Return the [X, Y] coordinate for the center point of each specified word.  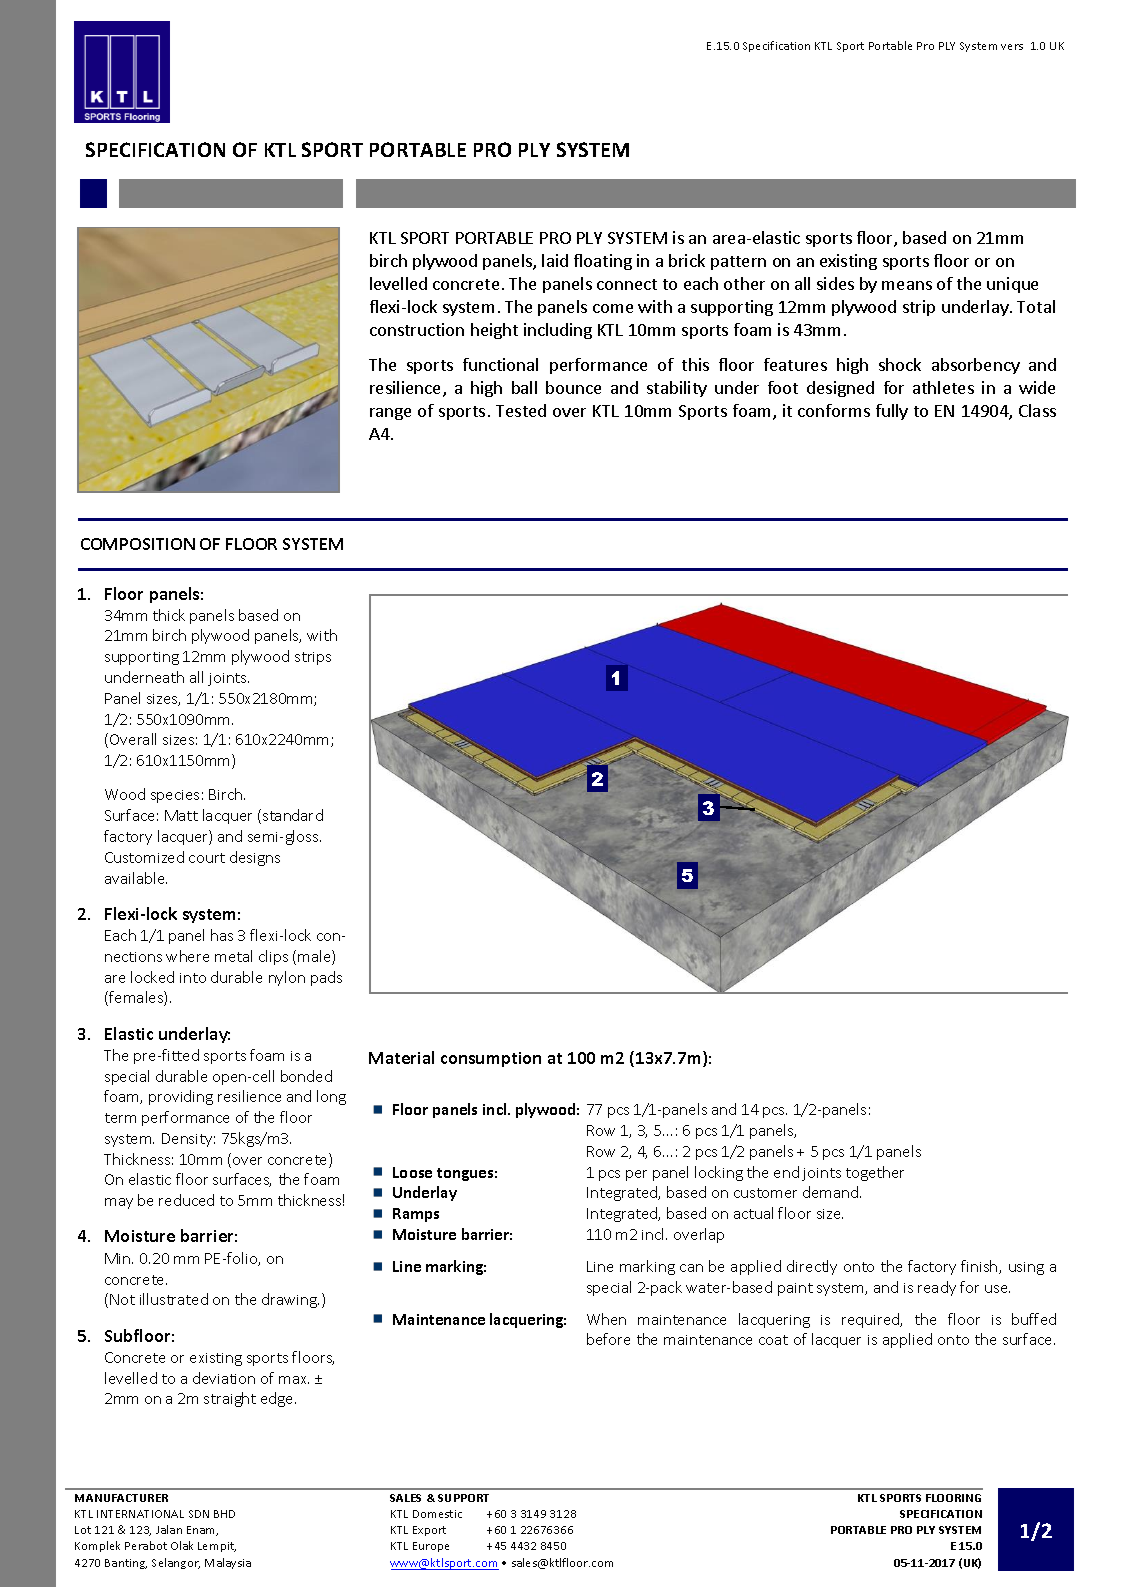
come [613, 308]
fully [892, 412]
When [606, 1319]
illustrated [174, 1299]
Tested [521, 410]
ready [937, 1288]
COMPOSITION [138, 544]
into [193, 978]
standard [293, 815]
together [875, 1173]
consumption [491, 1059]
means [907, 285]
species [175, 796]
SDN [199, 1514]
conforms [834, 410]
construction [417, 329]
